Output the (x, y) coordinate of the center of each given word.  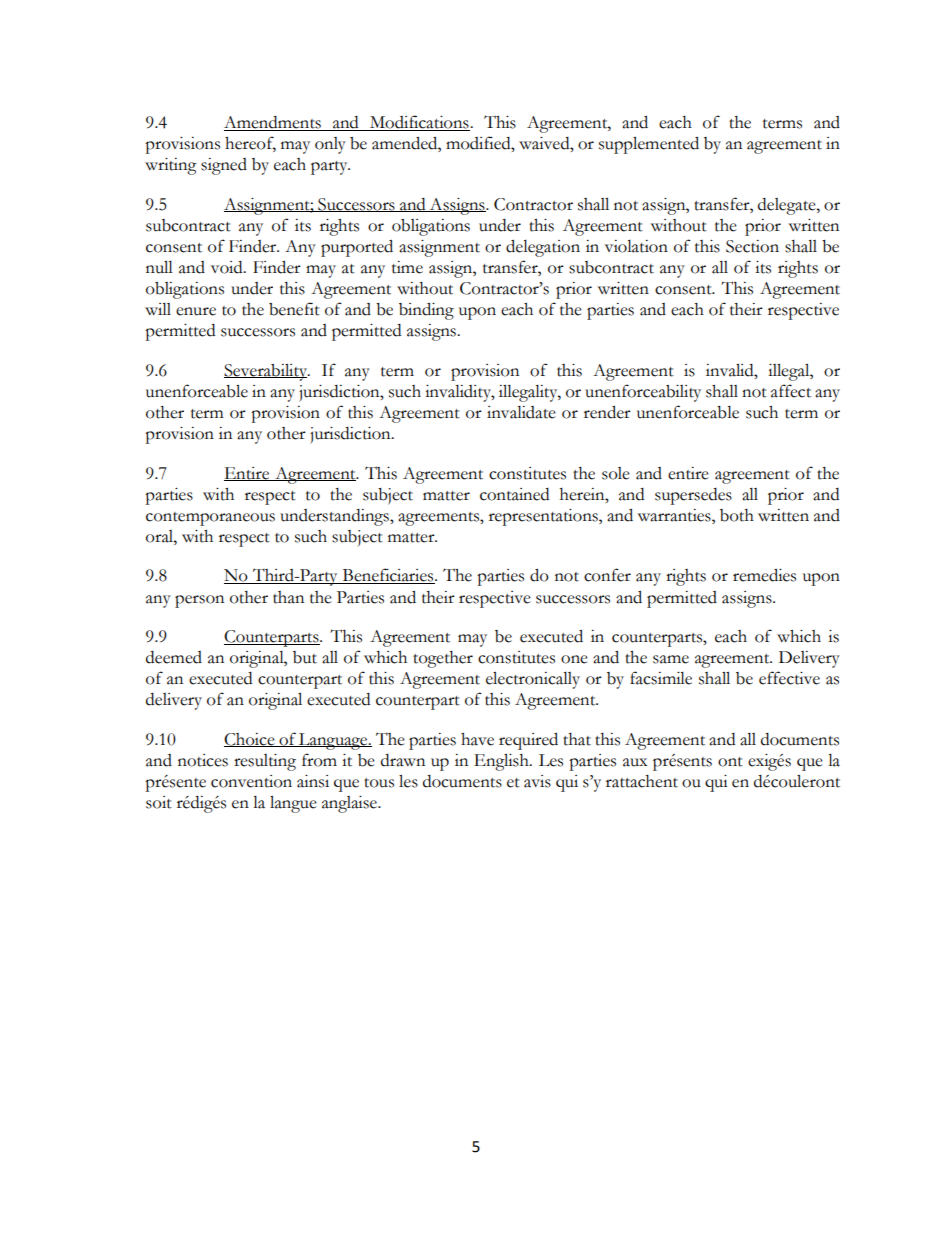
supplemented (649, 145)
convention (251, 781)
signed (224, 166)
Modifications (419, 123)
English (502, 762)
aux (635, 762)
